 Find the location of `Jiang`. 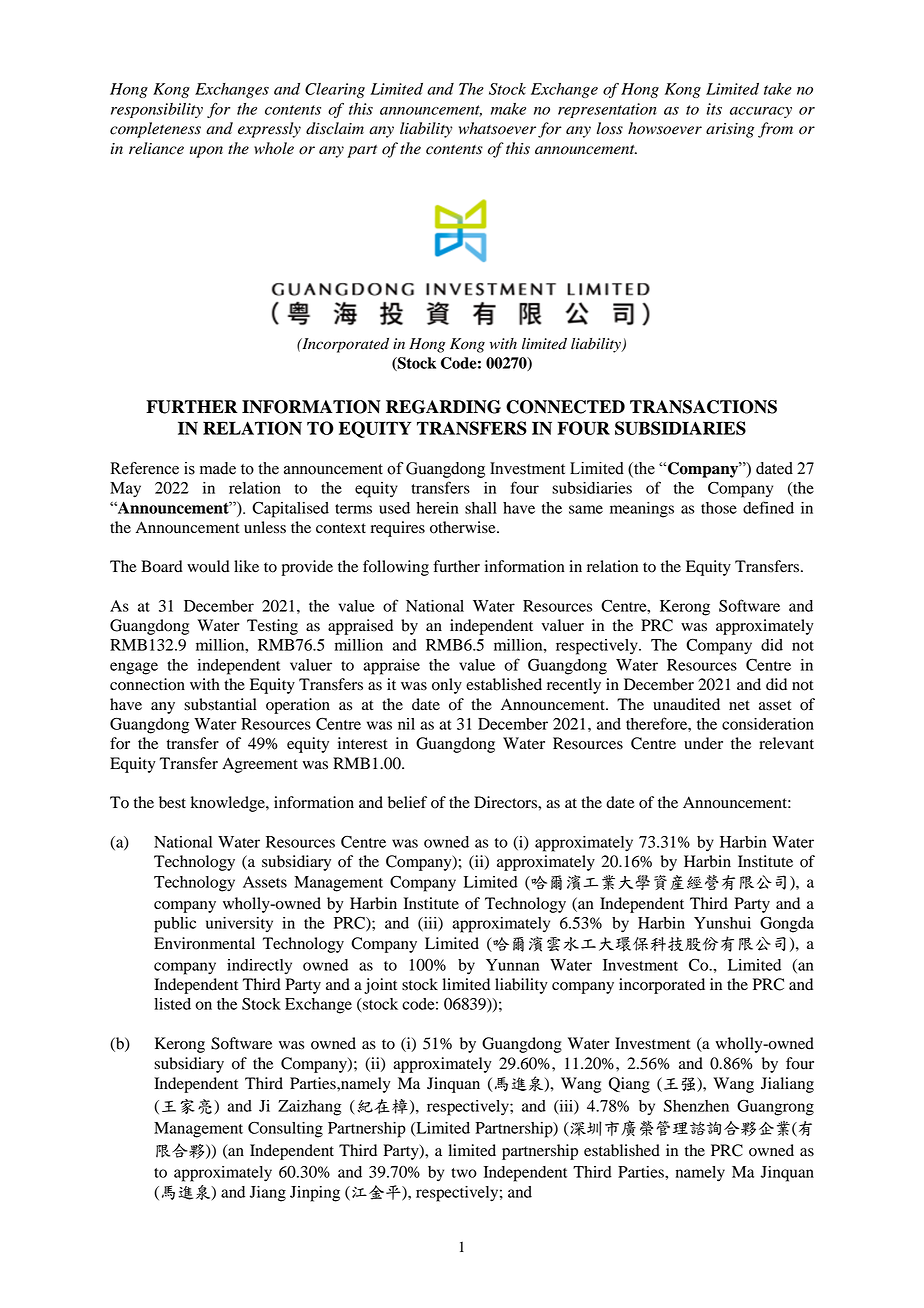

Jiang is located at coordinates (268, 1194).
